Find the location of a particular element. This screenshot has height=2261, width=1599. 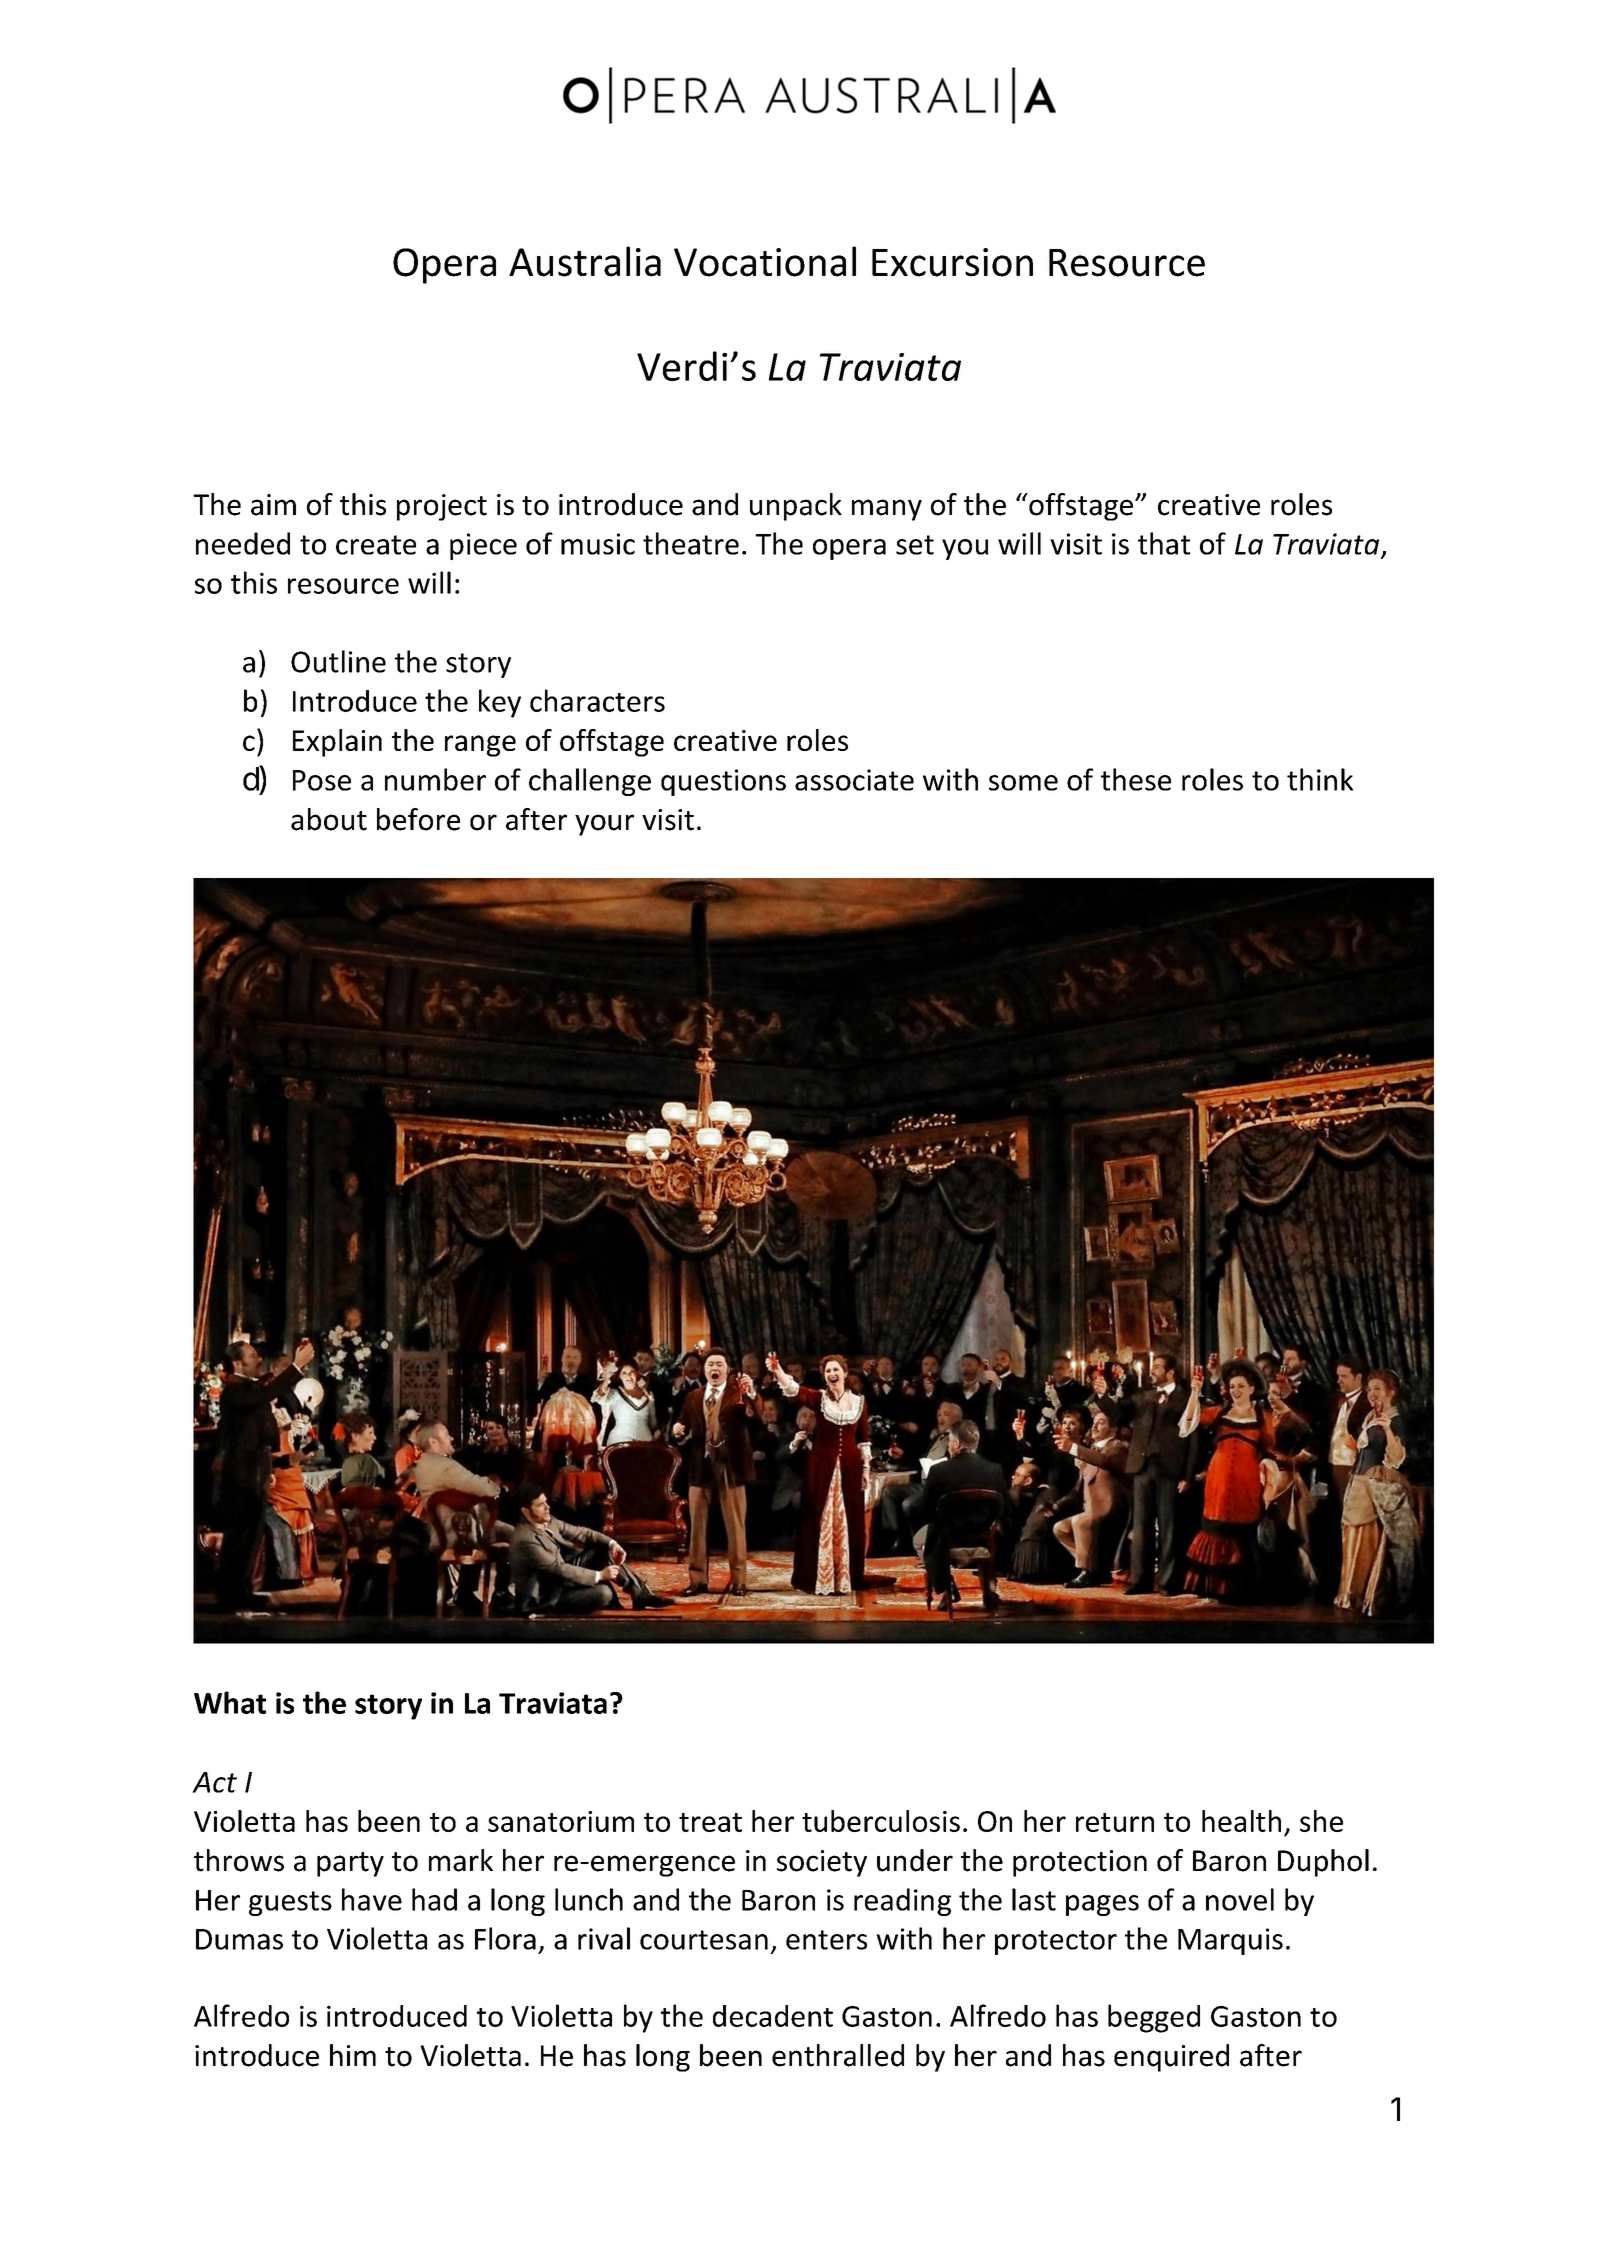

him is located at coordinates (353, 2055).
